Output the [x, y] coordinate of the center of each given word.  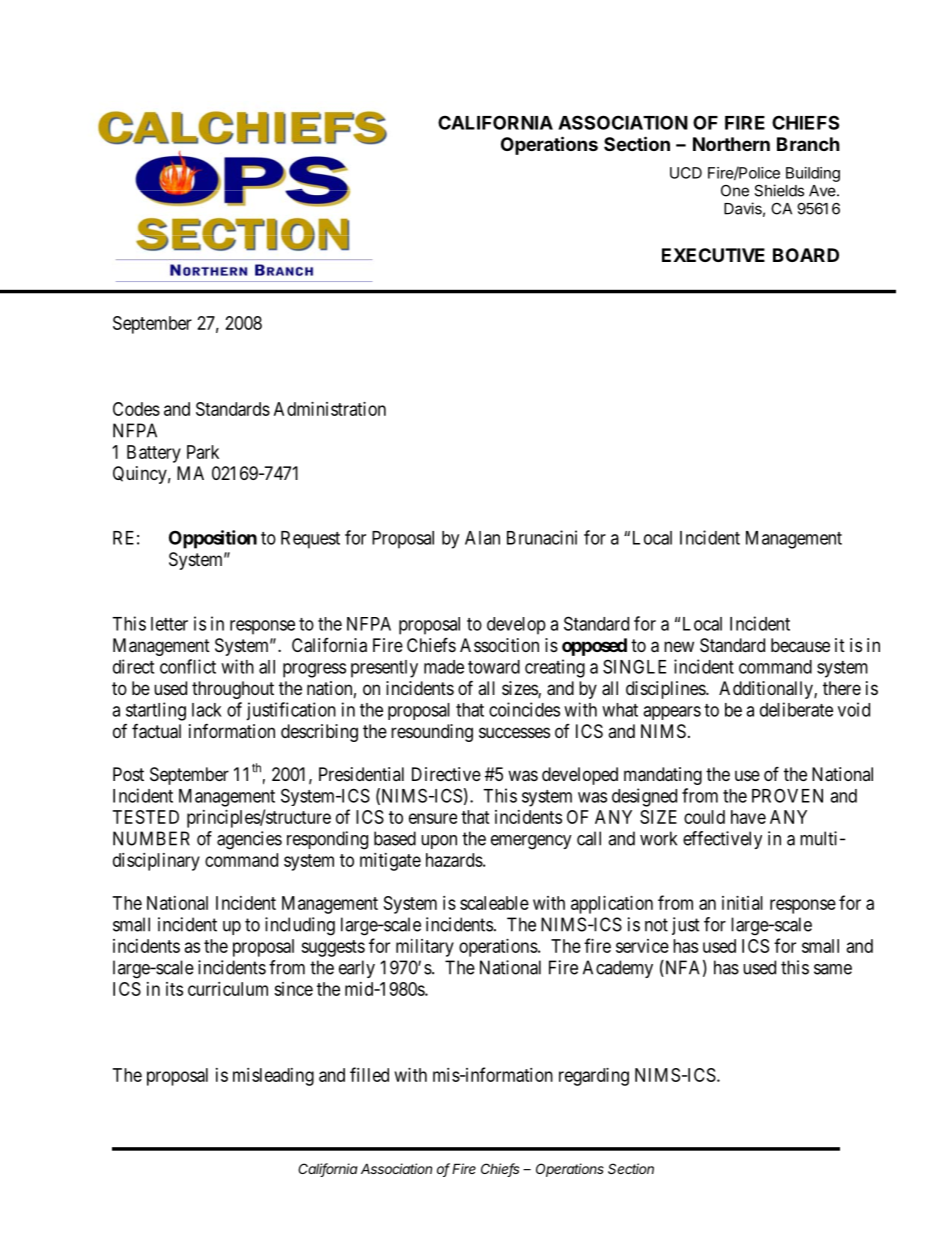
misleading [273, 1077]
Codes [136, 409]
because [800, 645]
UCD [686, 173]
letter [169, 624]
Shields [779, 190]
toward [494, 667]
